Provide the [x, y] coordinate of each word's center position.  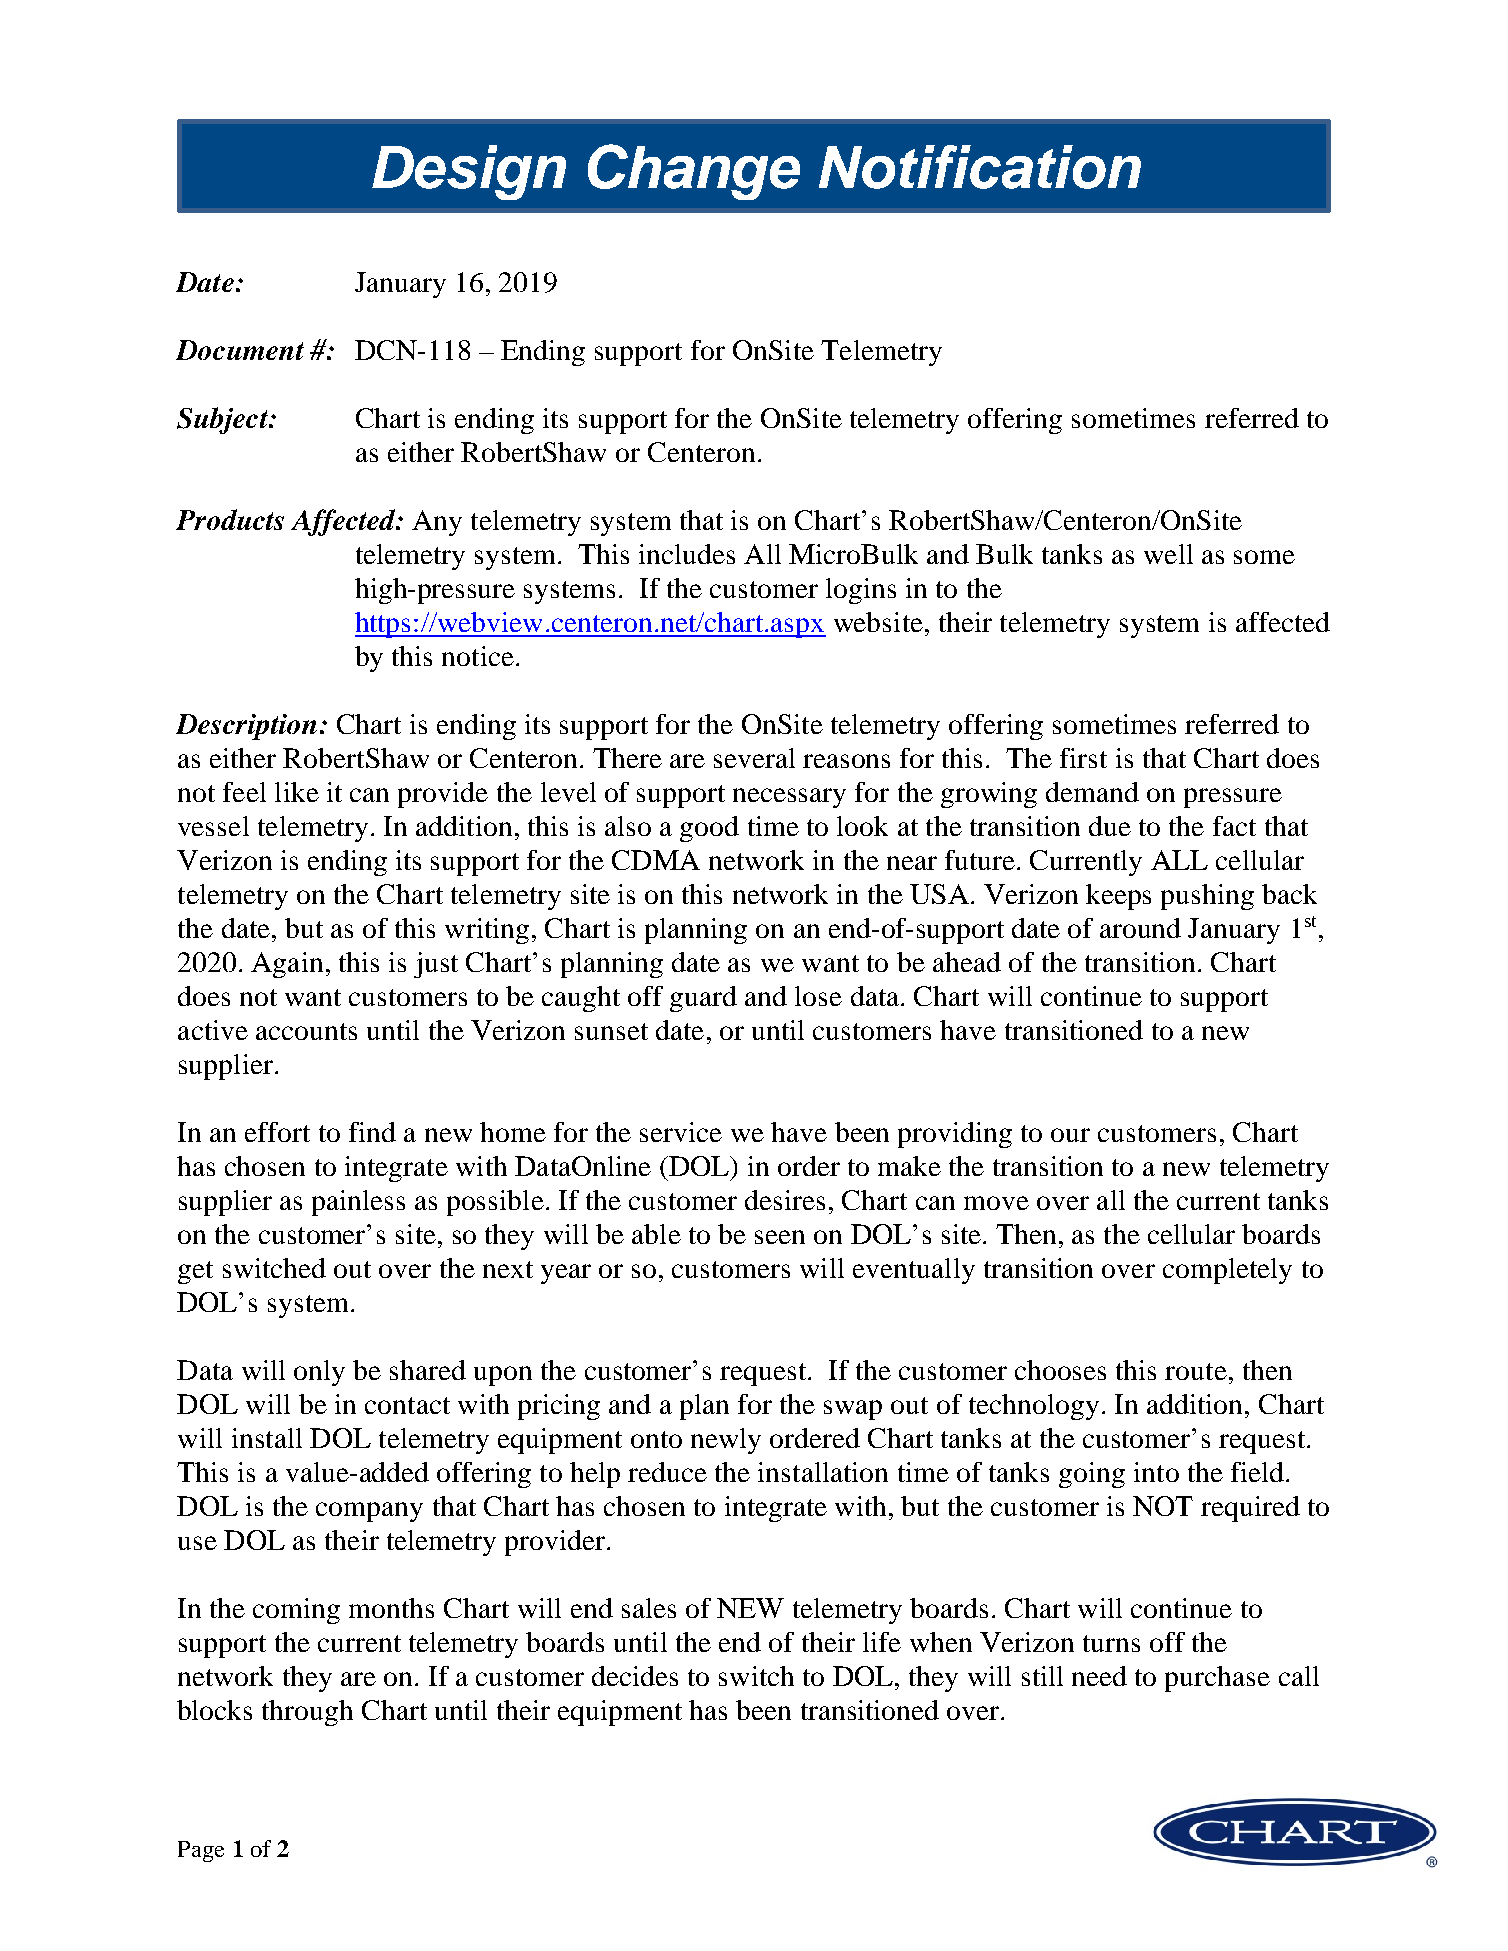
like [297, 792]
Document [240, 350]
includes [687, 554]
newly [726, 1441]
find [372, 1132]
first [1083, 758]
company [369, 1512]
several [754, 758]
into [1156, 1472]
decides [635, 1676]
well [1168, 554]
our [1070, 1135]
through [307, 1713]
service [681, 1132]
